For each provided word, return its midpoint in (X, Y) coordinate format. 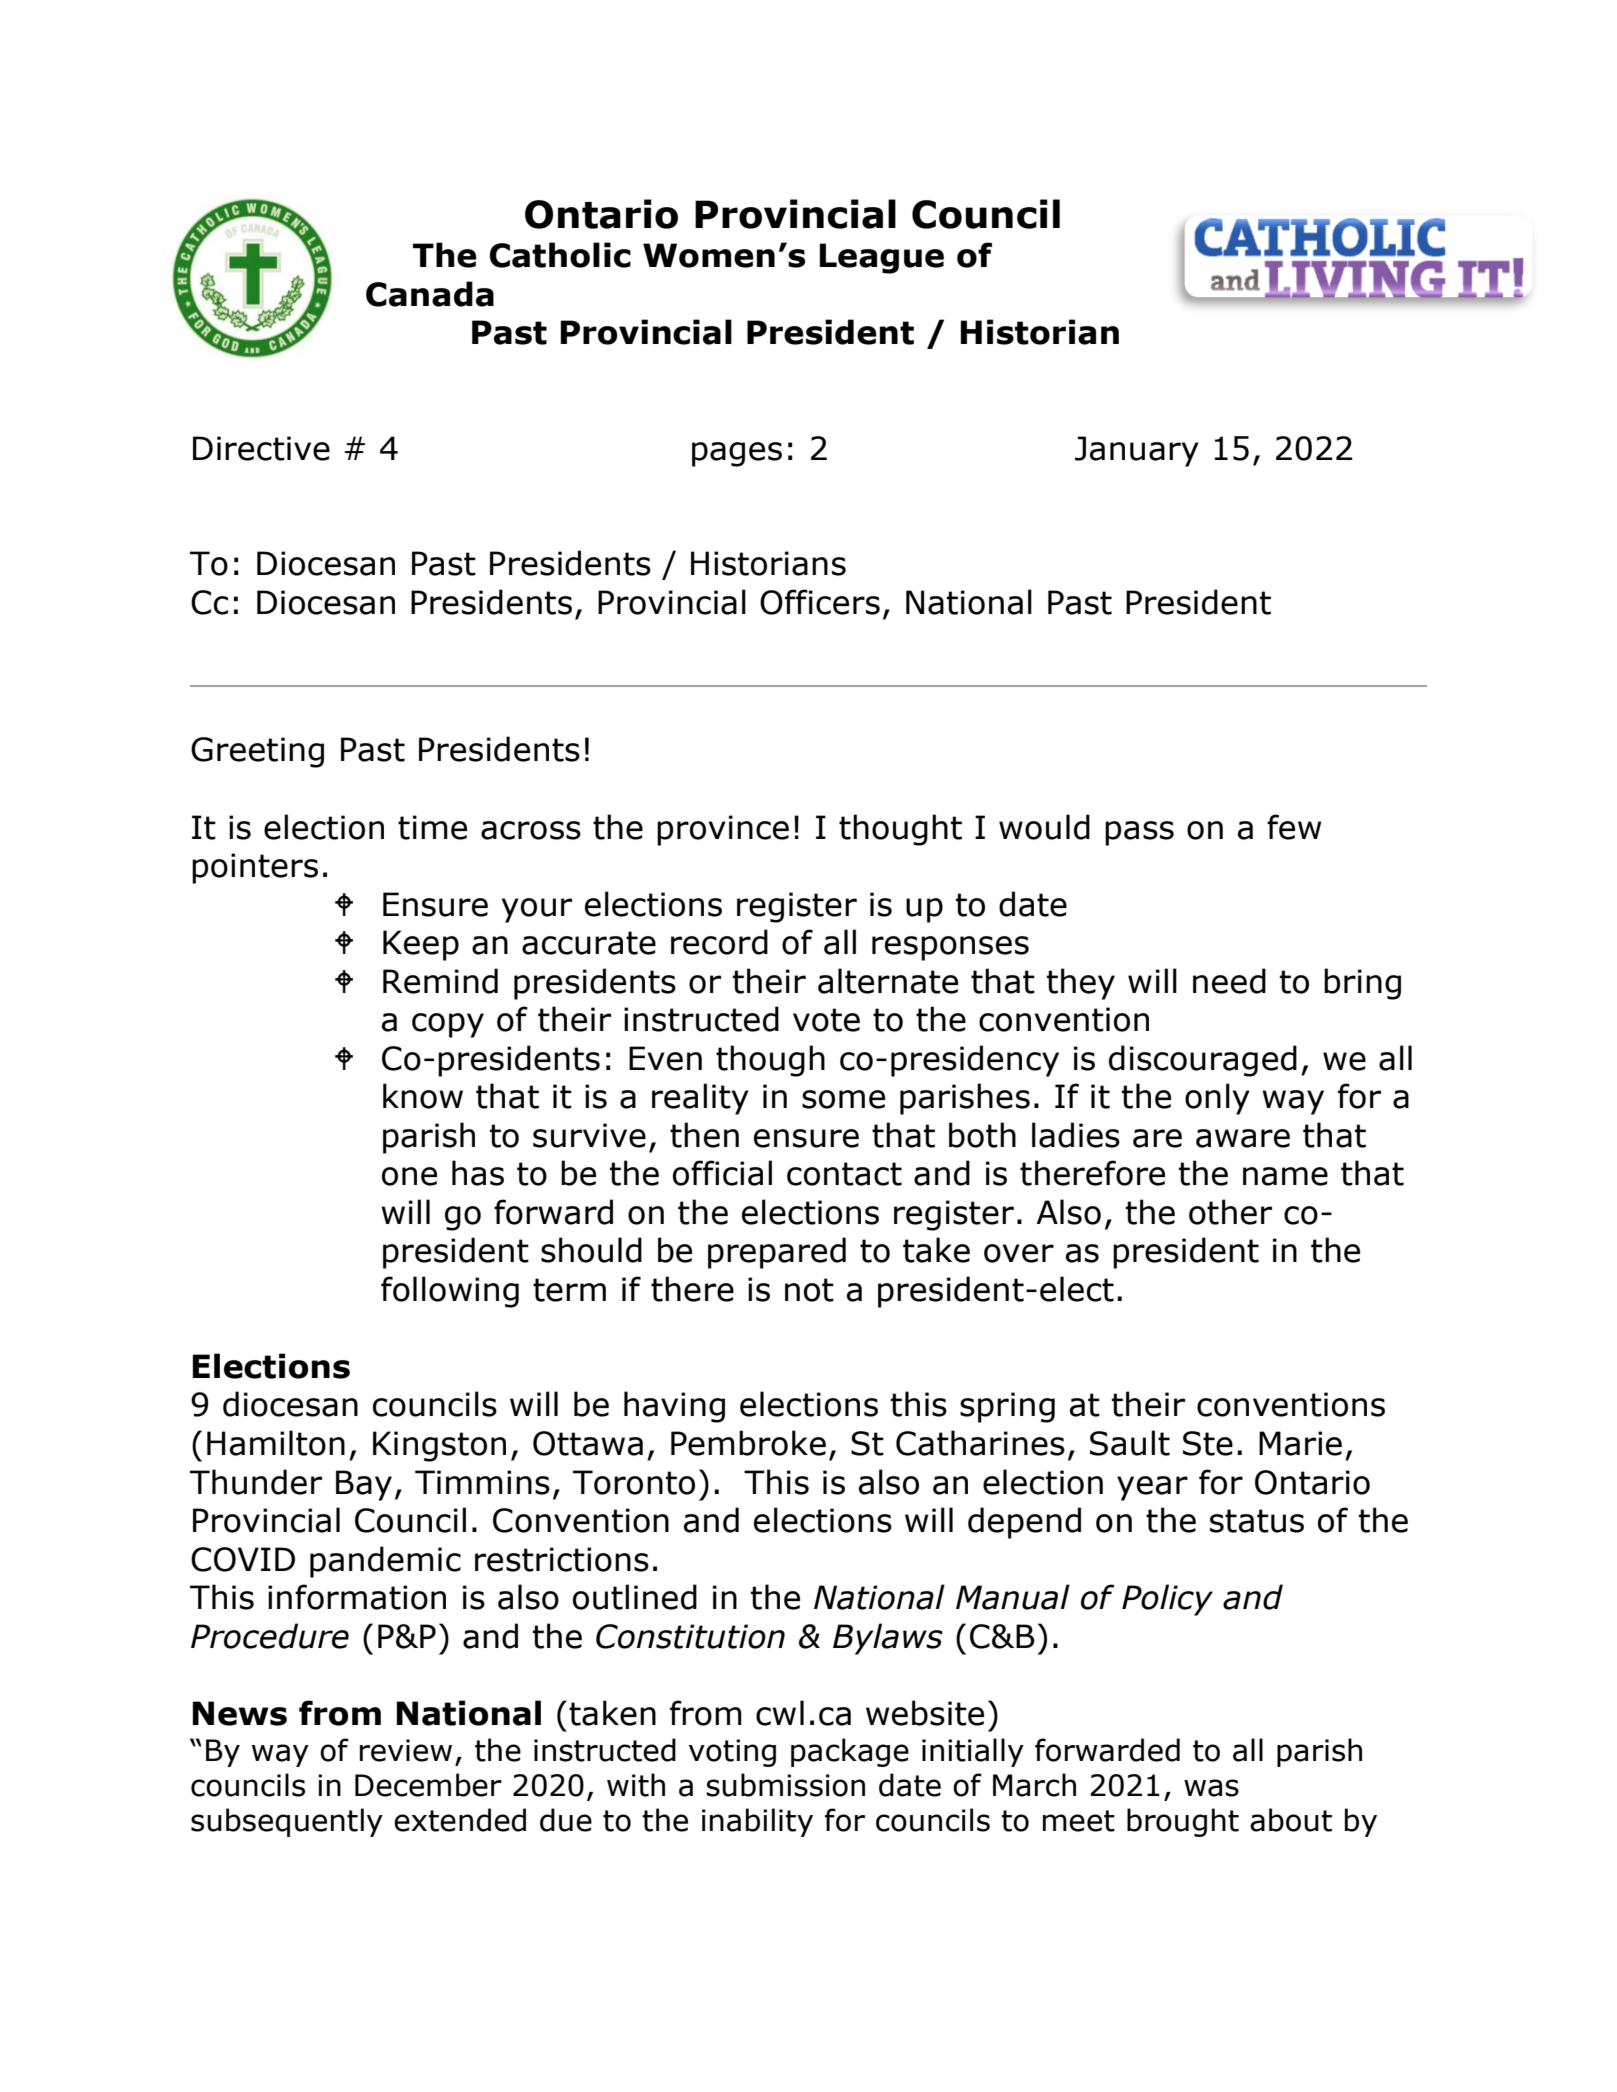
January (1137, 451)
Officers (820, 602)
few (1294, 827)
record (719, 942)
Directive (261, 448)
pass (1139, 833)
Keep (421, 945)
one (409, 1176)
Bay (364, 1485)
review (406, 1750)
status (1257, 1521)
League (882, 258)
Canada (430, 294)
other (1230, 1212)
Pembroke (748, 1443)
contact (844, 1174)
